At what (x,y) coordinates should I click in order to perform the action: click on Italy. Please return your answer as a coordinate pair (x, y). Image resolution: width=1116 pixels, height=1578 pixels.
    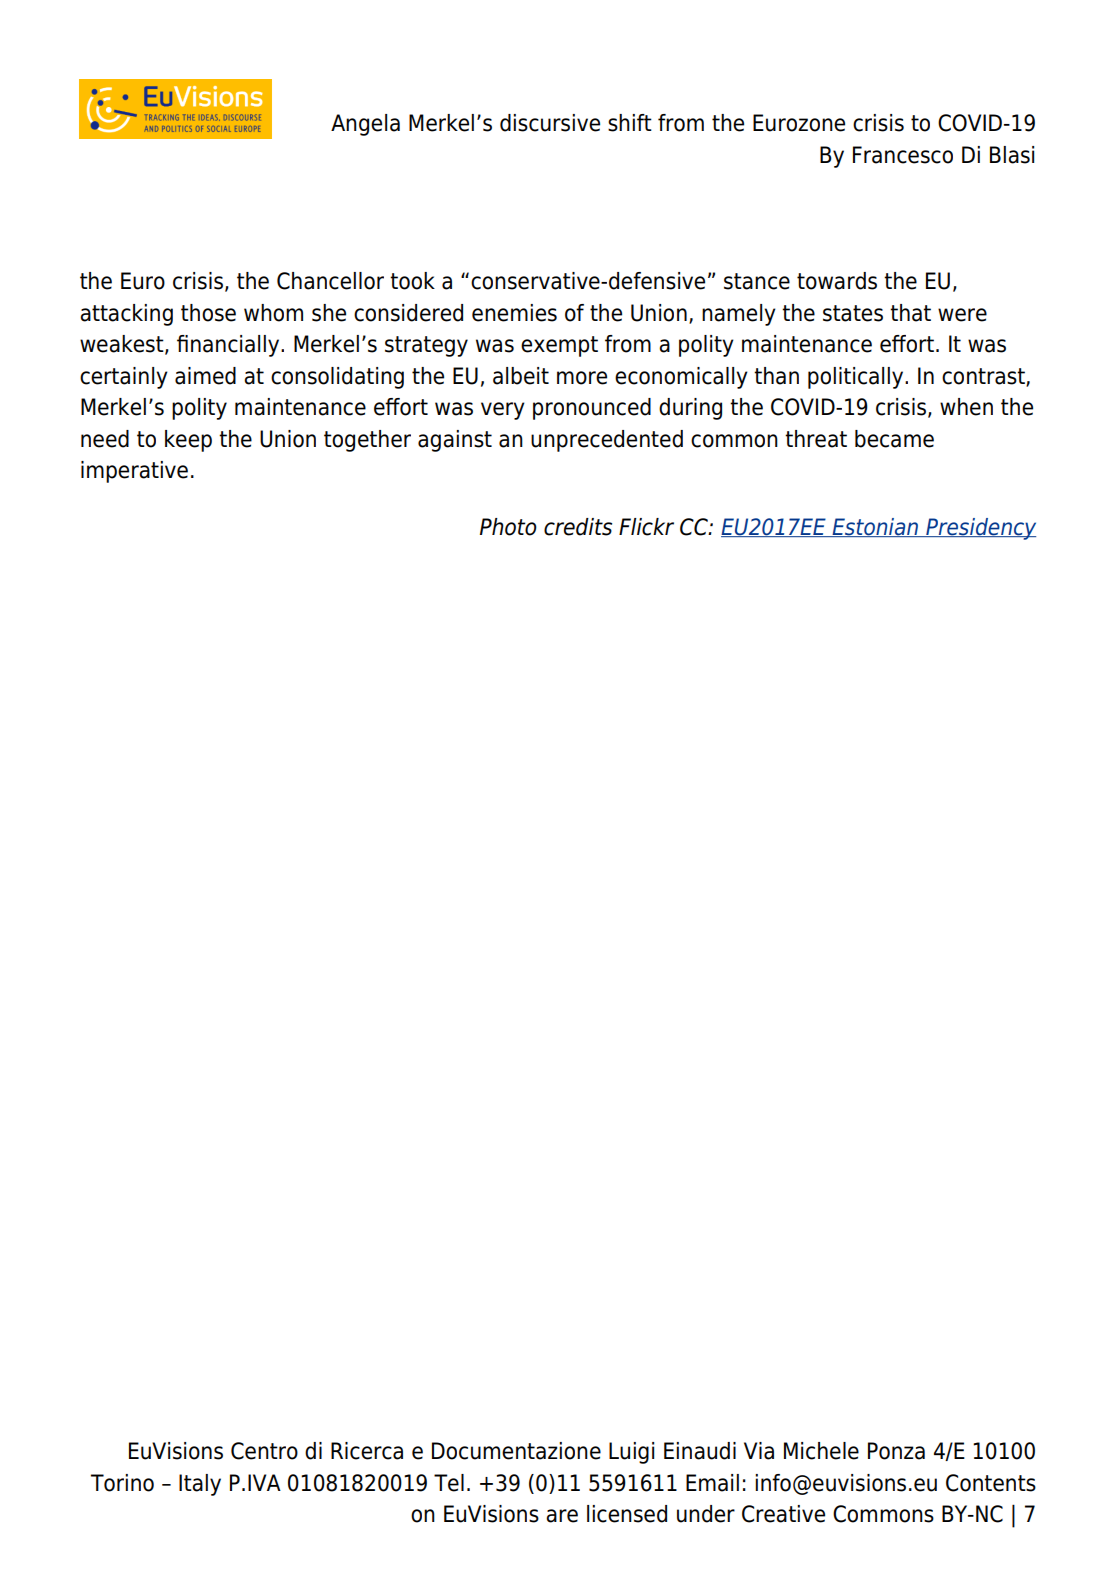
    Looking at the image, I should click on (200, 1485).
